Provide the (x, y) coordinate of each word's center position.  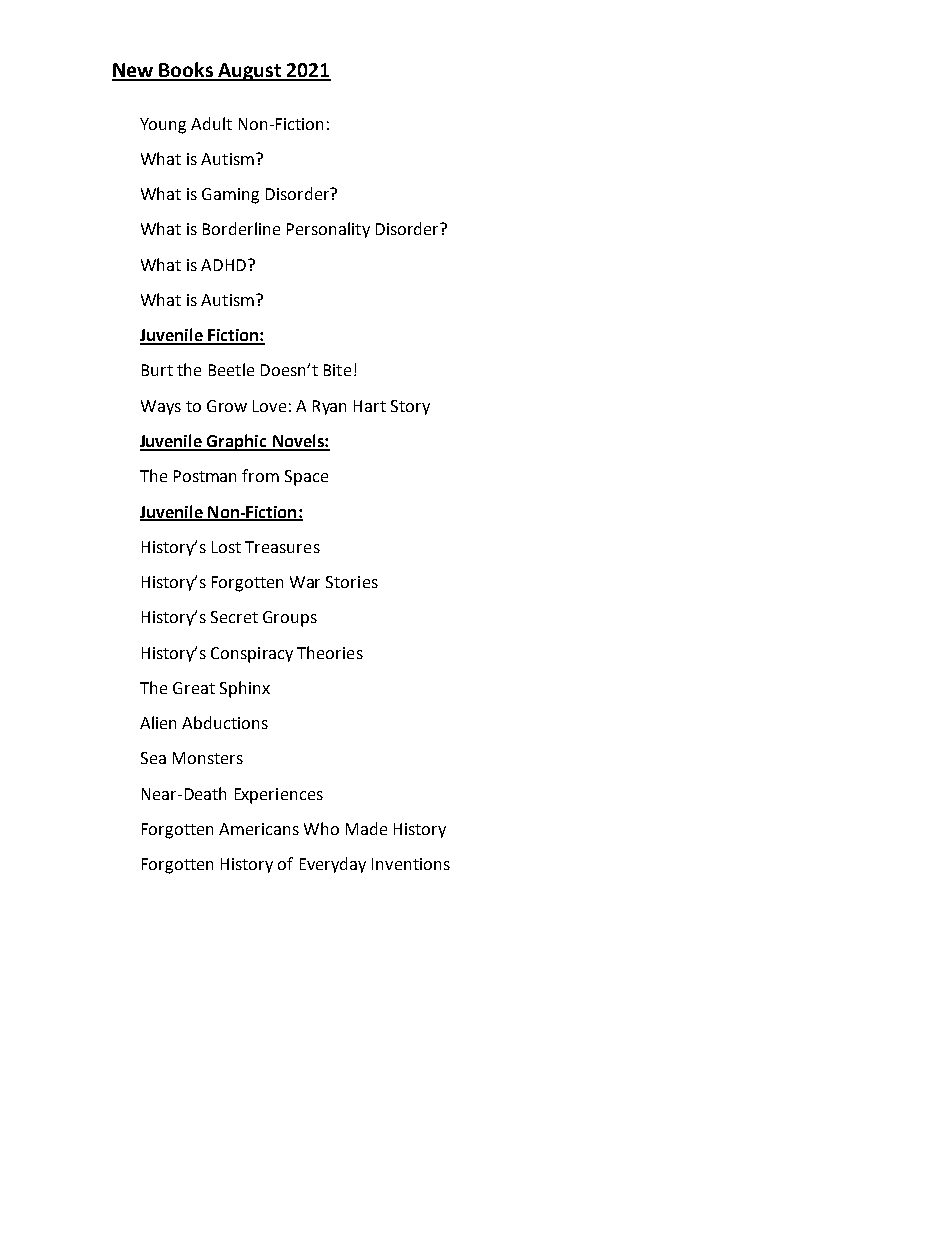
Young (163, 126)
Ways (161, 407)
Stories (352, 582)
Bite (337, 370)
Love (269, 406)
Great (194, 688)
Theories (330, 652)
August (249, 72)
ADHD (225, 265)
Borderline (241, 228)
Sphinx (245, 689)
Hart (370, 406)
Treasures (282, 547)
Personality (328, 230)
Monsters (208, 758)
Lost (226, 547)
